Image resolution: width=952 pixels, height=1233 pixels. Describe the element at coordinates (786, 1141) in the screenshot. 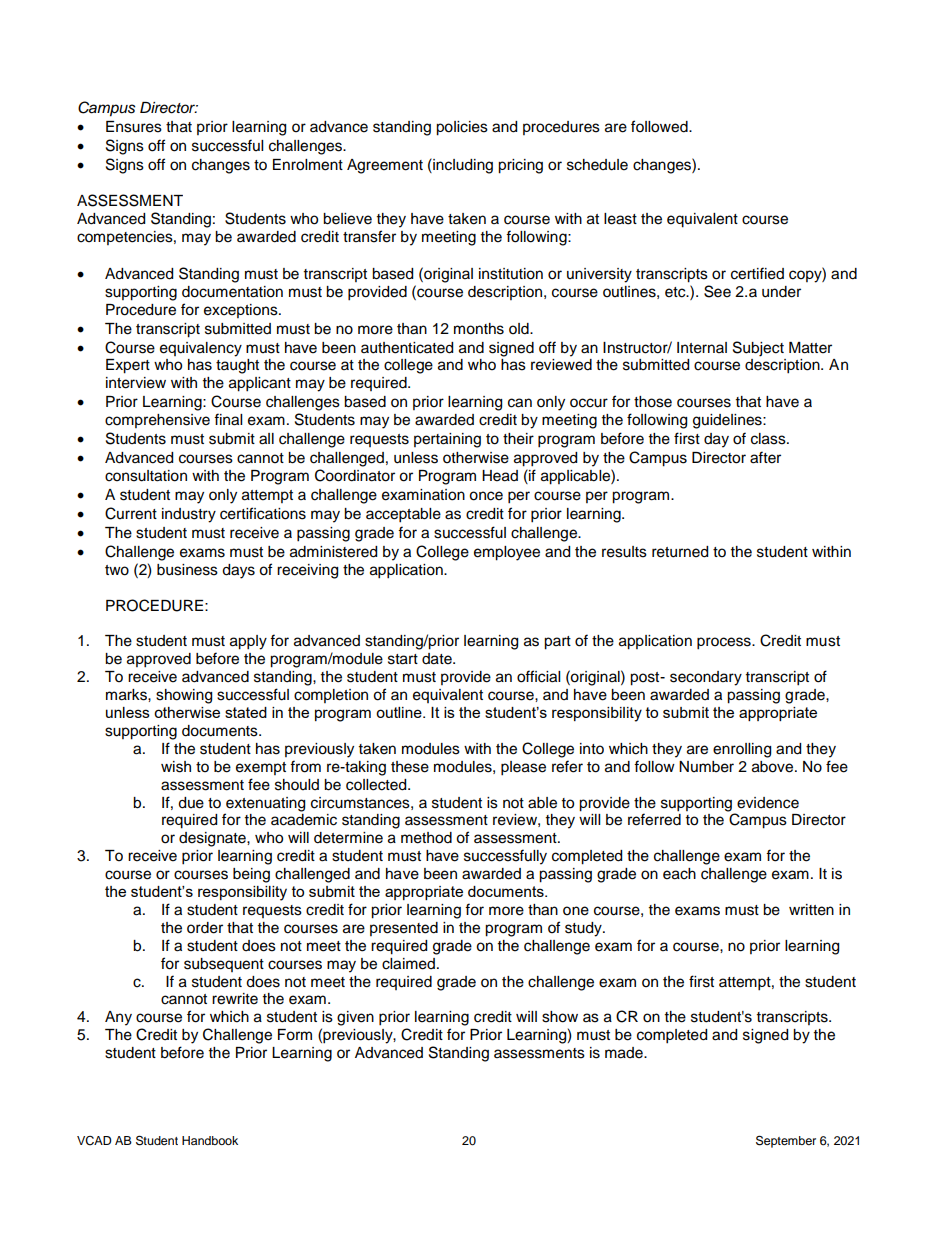

I see `September` at that location.
